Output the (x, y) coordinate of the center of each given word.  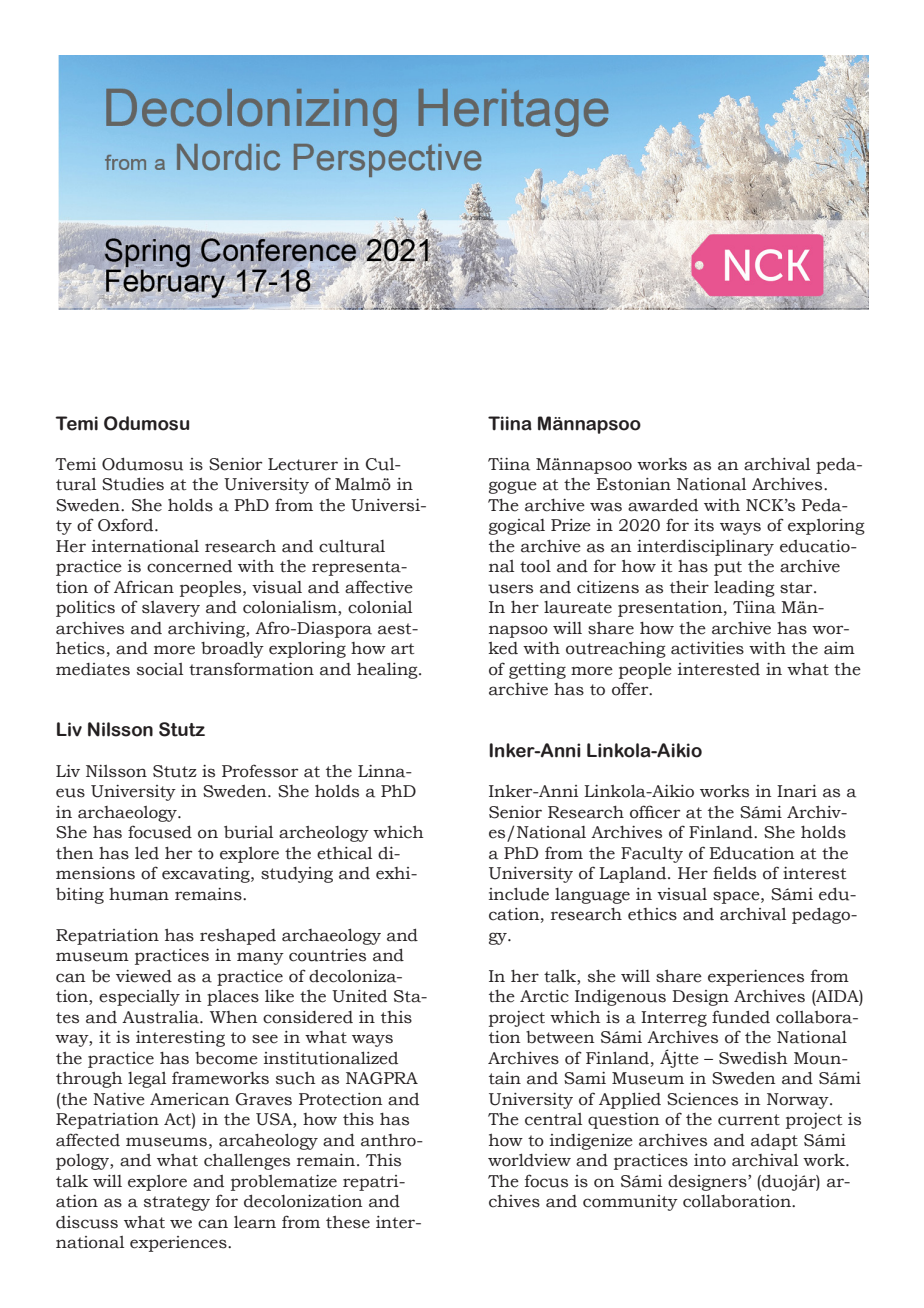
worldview (529, 1160)
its (704, 525)
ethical (344, 853)
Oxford (127, 525)
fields (734, 873)
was (606, 507)
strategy (177, 1203)
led (147, 853)
